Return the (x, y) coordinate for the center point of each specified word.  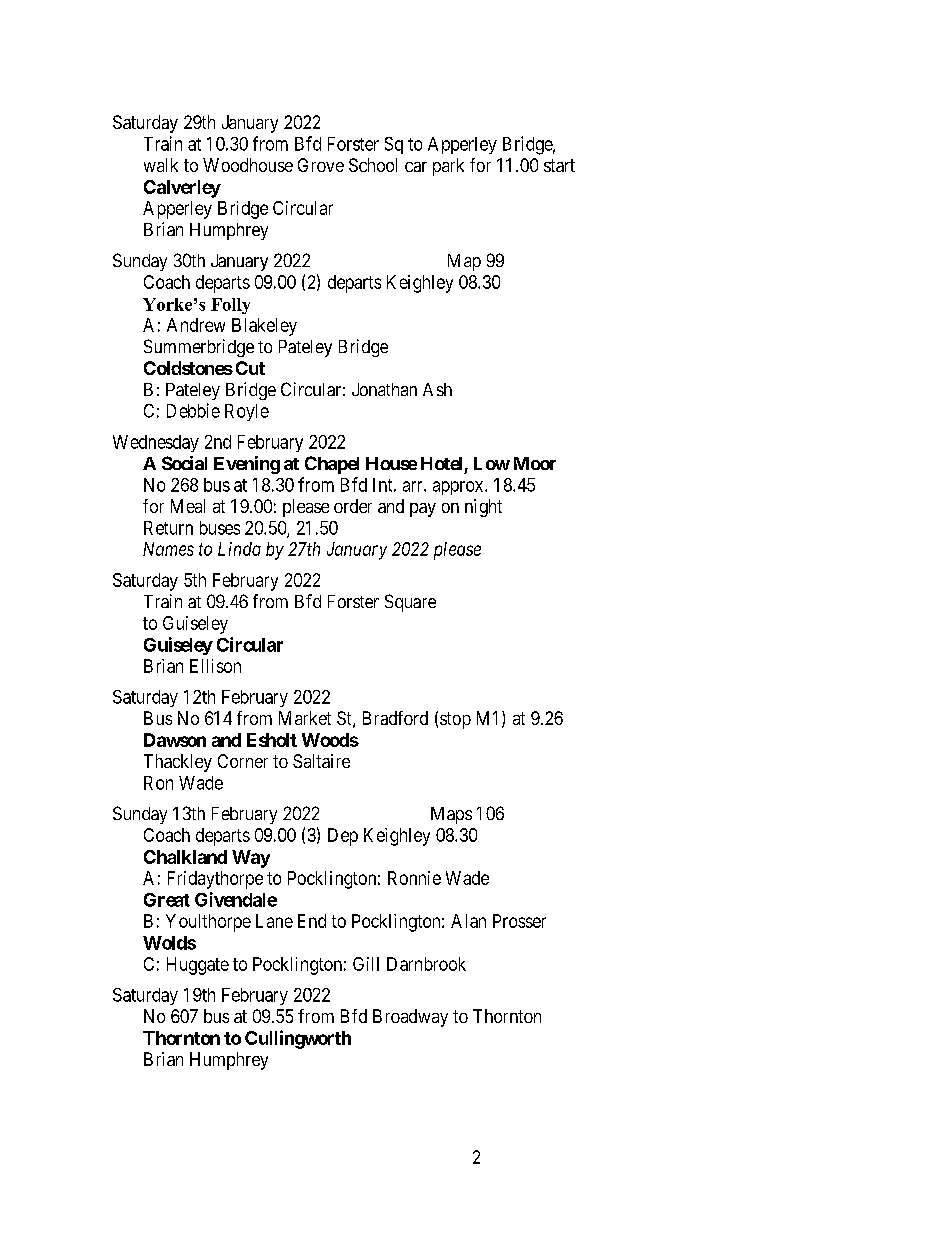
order (353, 506)
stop (455, 720)
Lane (274, 921)
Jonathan (384, 389)
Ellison (215, 666)
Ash (437, 389)
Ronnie (414, 878)
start (559, 165)
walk (161, 165)
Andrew (196, 325)
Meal (188, 506)
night (483, 508)
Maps (451, 815)
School (373, 165)
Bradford (395, 718)
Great (167, 900)
